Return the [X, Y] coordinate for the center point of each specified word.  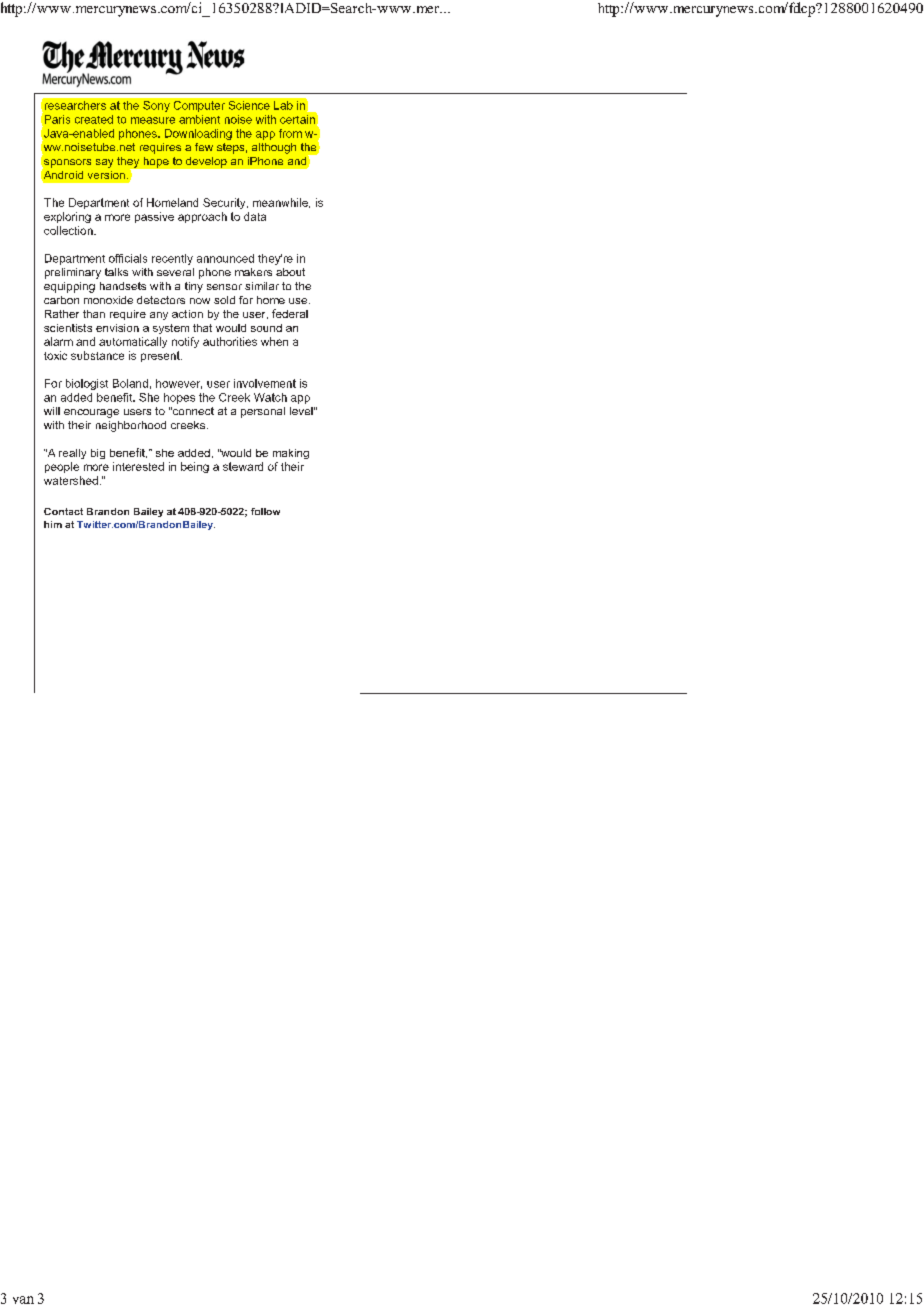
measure [153, 120]
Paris [57, 119]
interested [138, 466]
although [274, 148]
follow [265, 511]
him [53, 524]
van [23, 1300]
